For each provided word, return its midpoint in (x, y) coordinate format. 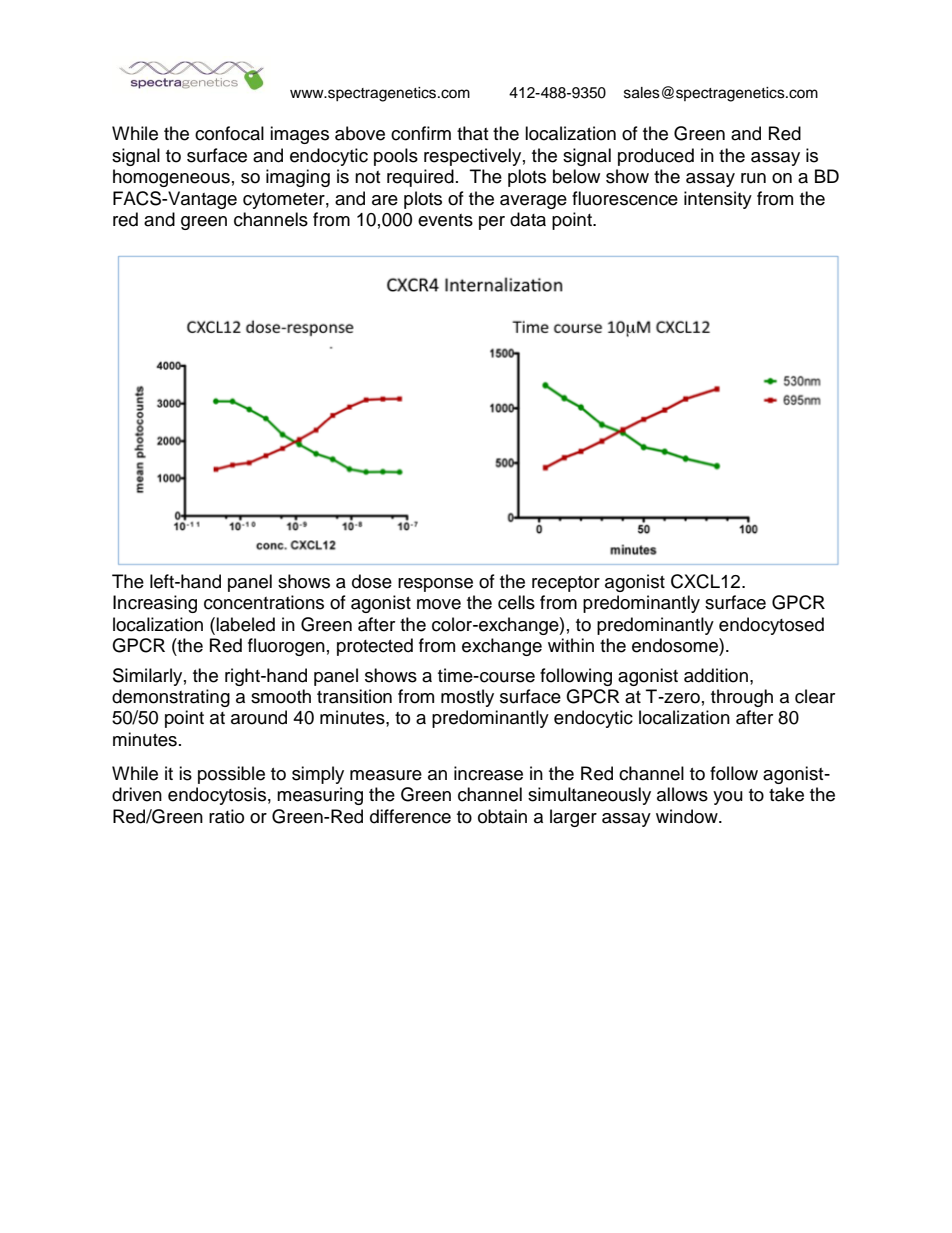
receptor (566, 584)
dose (372, 581)
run (753, 178)
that (472, 133)
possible (231, 775)
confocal (229, 133)
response (435, 585)
